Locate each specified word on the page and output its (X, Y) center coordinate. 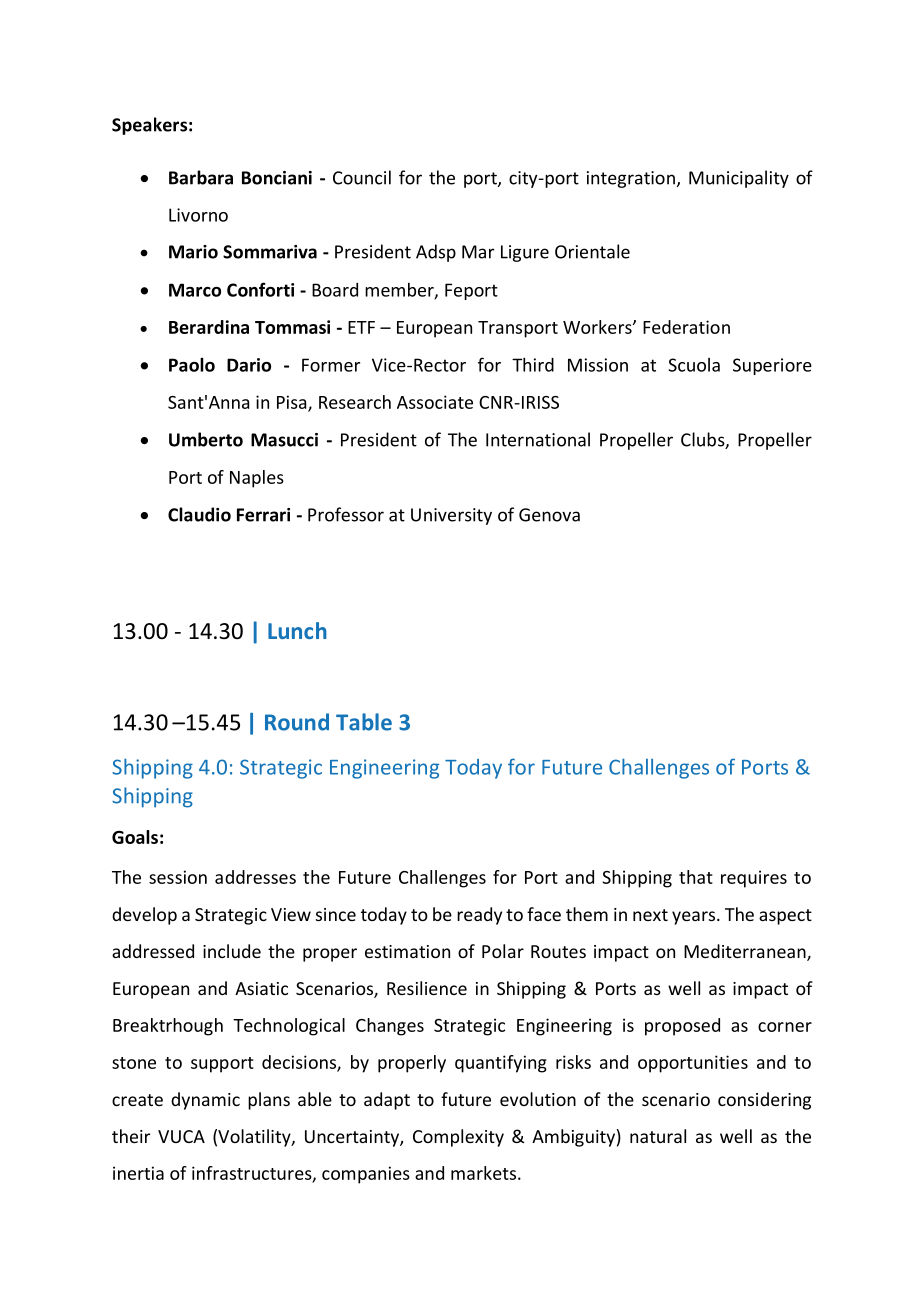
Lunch (297, 630)
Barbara (201, 177)
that (696, 877)
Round (297, 722)
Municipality (739, 179)
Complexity (458, 1138)
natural (658, 1136)
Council (362, 177)
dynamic (205, 1101)
